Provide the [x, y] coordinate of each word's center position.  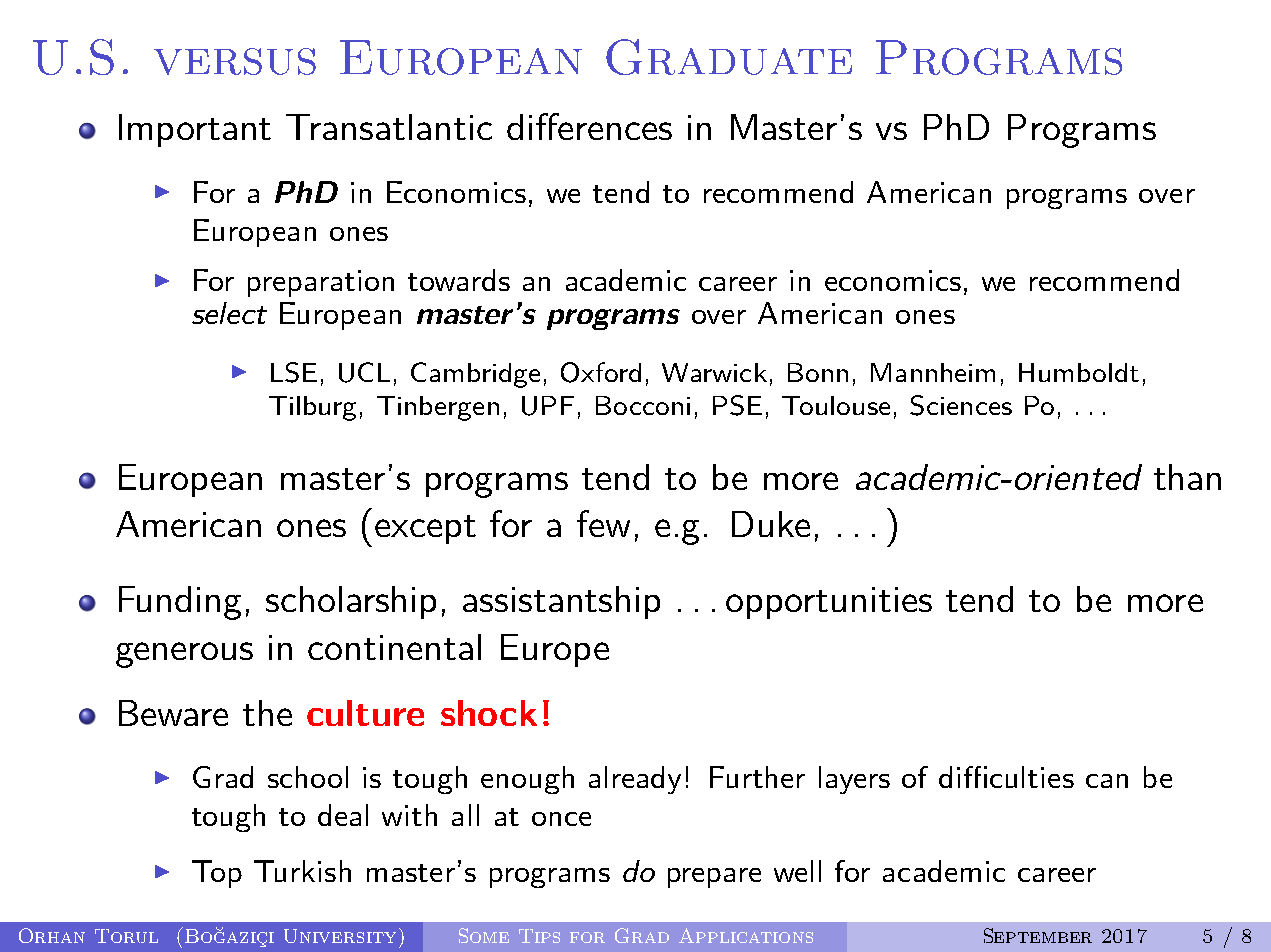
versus [235, 61]
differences [589, 126]
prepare [714, 878]
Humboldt [1079, 372]
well [797, 871]
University [342, 935]
